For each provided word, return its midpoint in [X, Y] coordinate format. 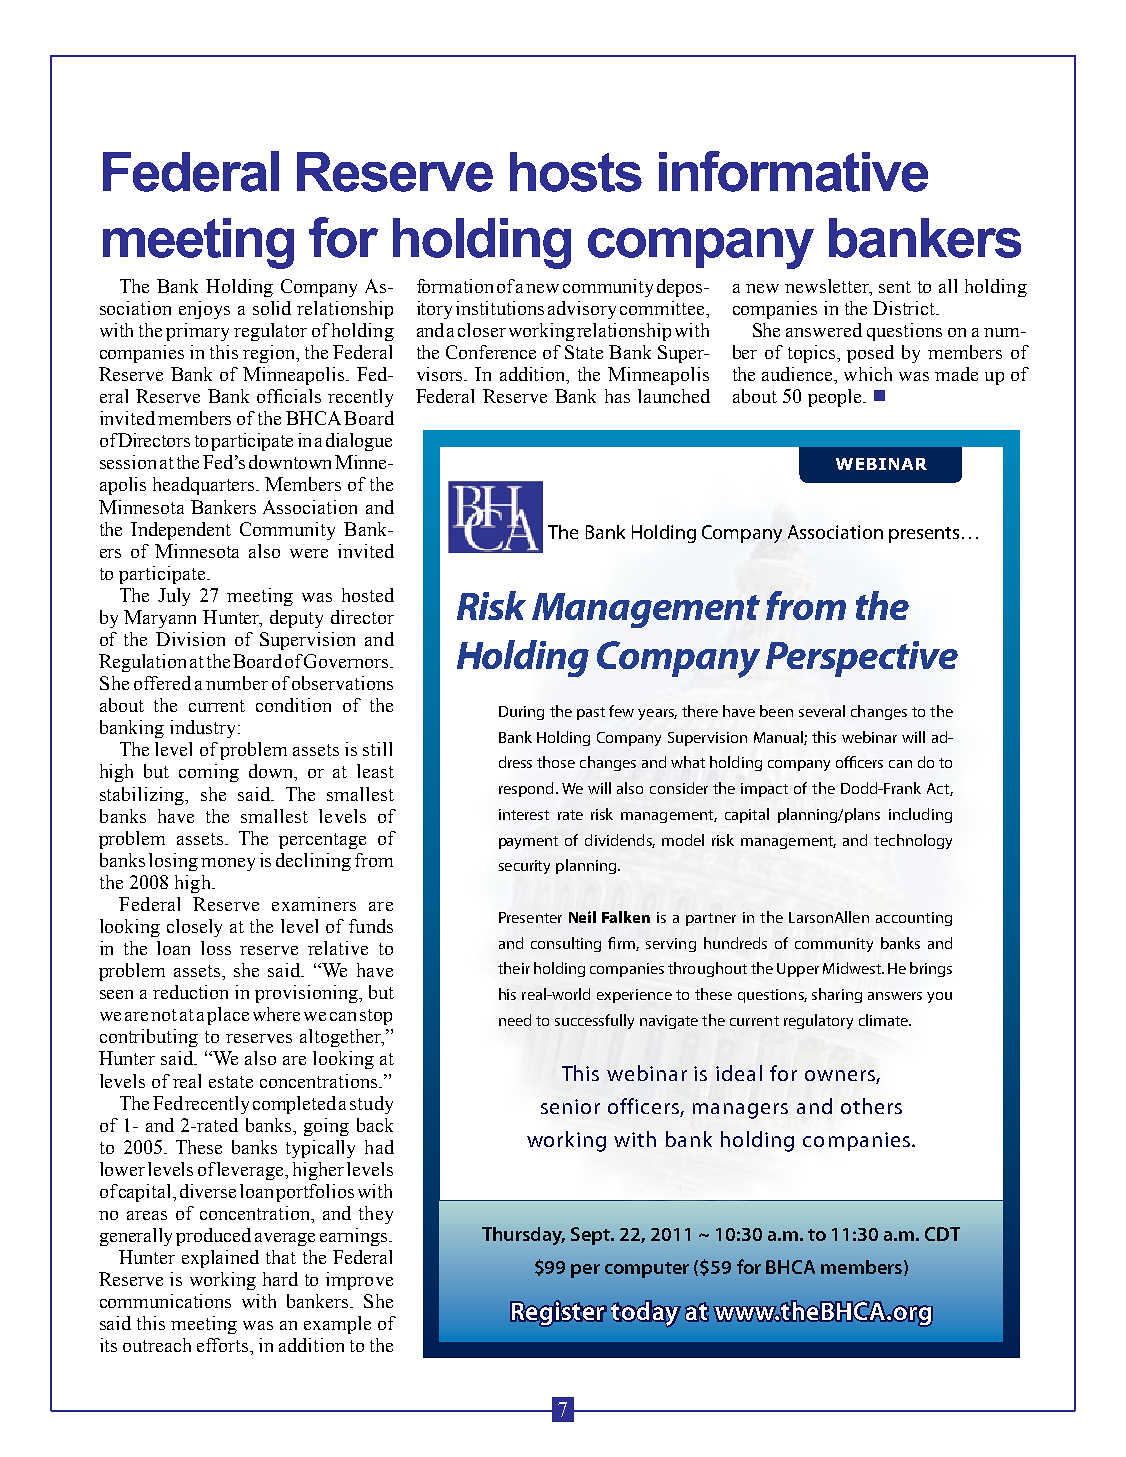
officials [289, 396]
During [521, 713]
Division [190, 639]
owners [841, 1077]
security [524, 867]
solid [272, 308]
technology [913, 841]
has [617, 396]
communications [165, 1301]
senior [570, 1106]
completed [294, 1105]
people [834, 398]
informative [793, 171]
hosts [576, 172]
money [228, 864]
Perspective [862, 659]
